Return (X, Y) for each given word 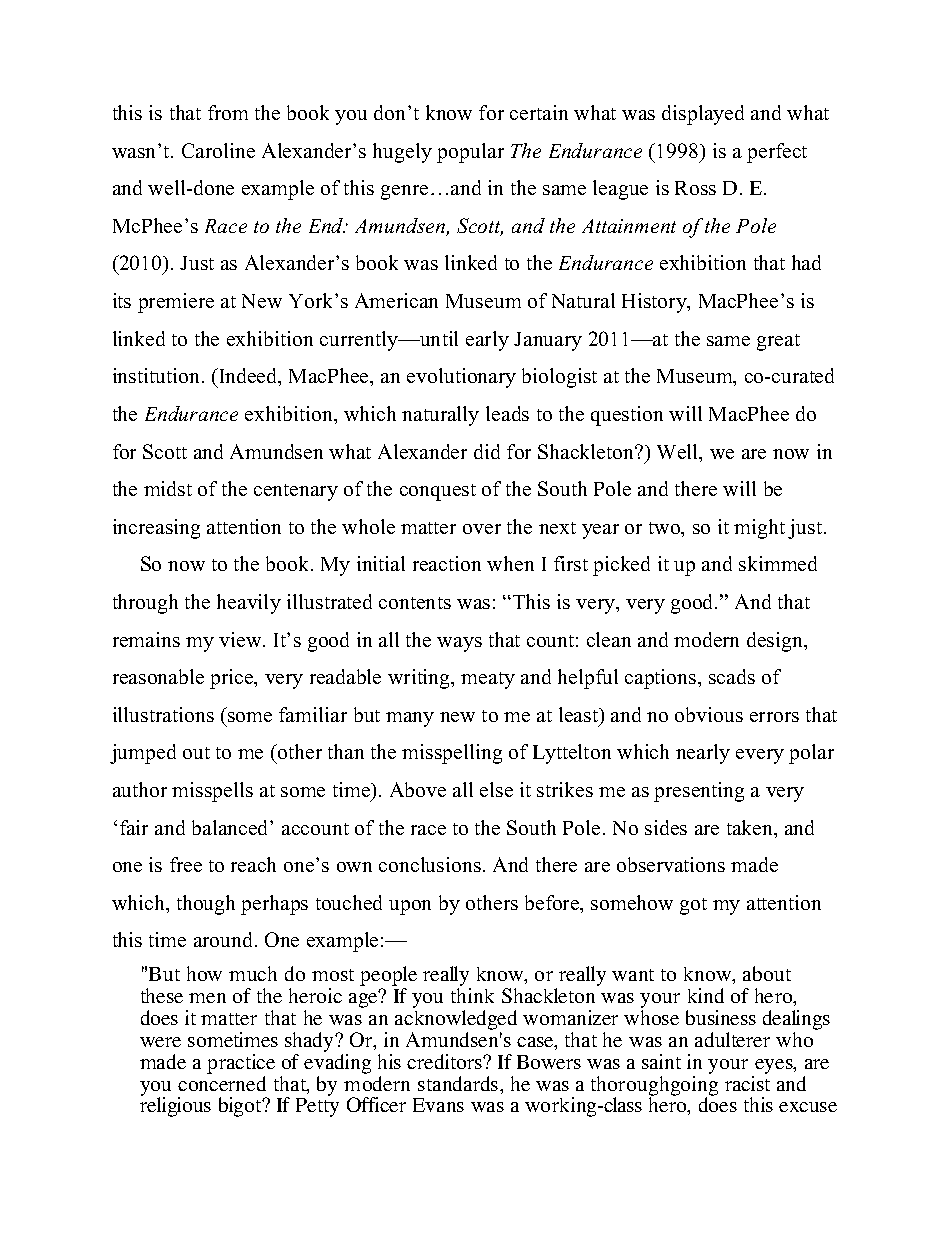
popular (470, 153)
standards (459, 1083)
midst (168, 488)
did (487, 451)
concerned (222, 1083)
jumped (143, 754)
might (759, 529)
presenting (699, 792)
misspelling (452, 754)
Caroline (218, 150)
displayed (703, 115)
